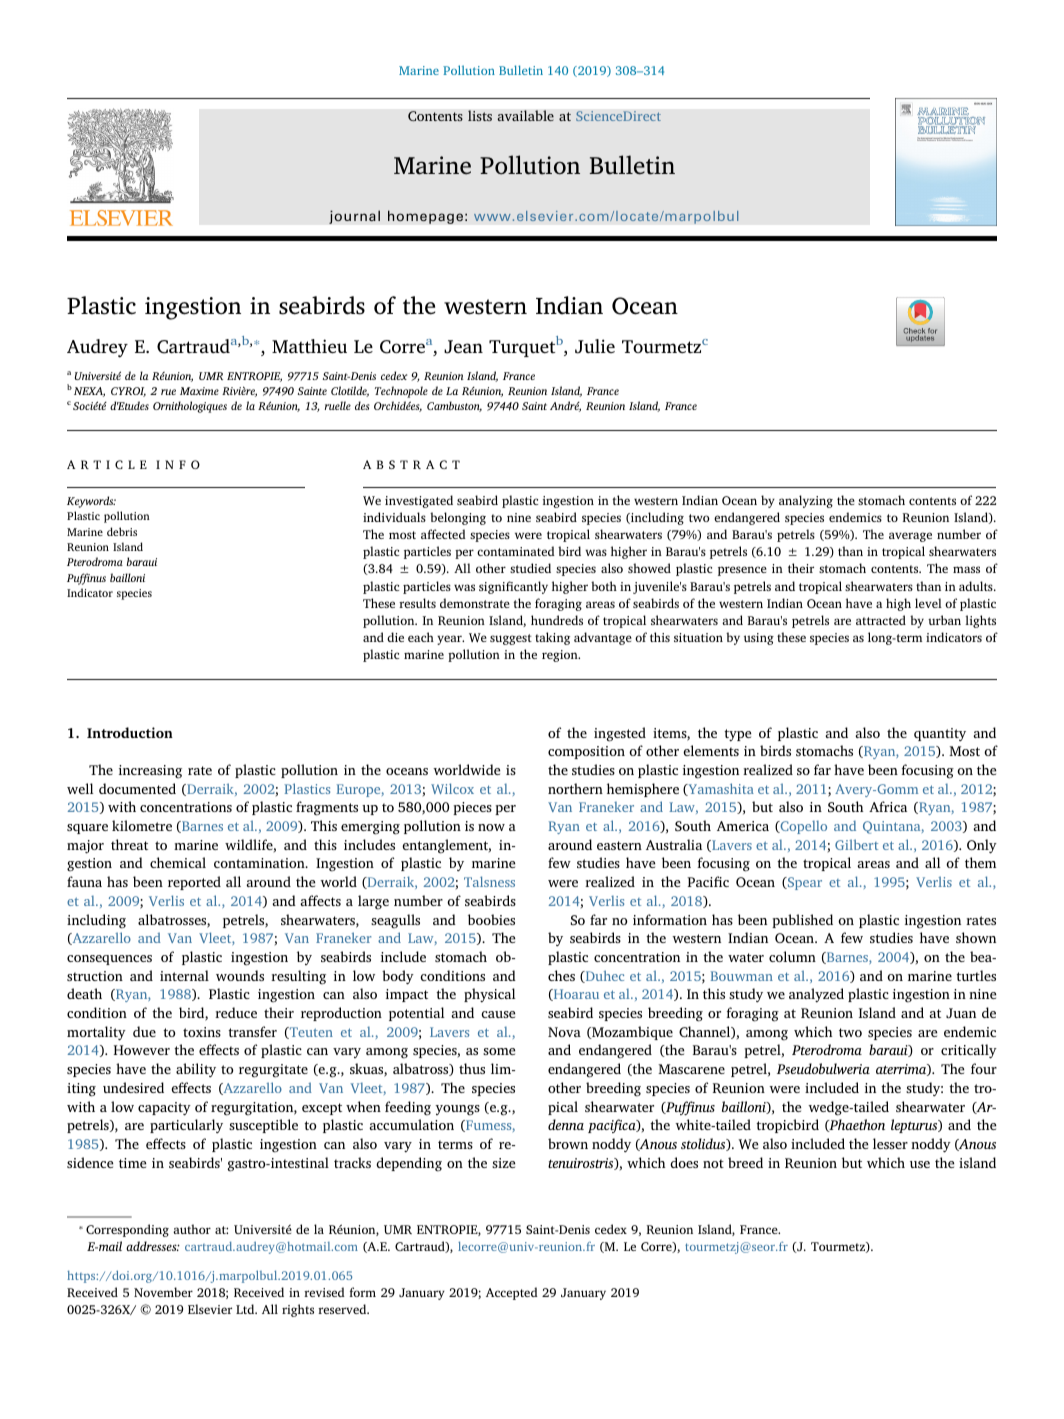  I want to click on journal, so click(354, 217).
